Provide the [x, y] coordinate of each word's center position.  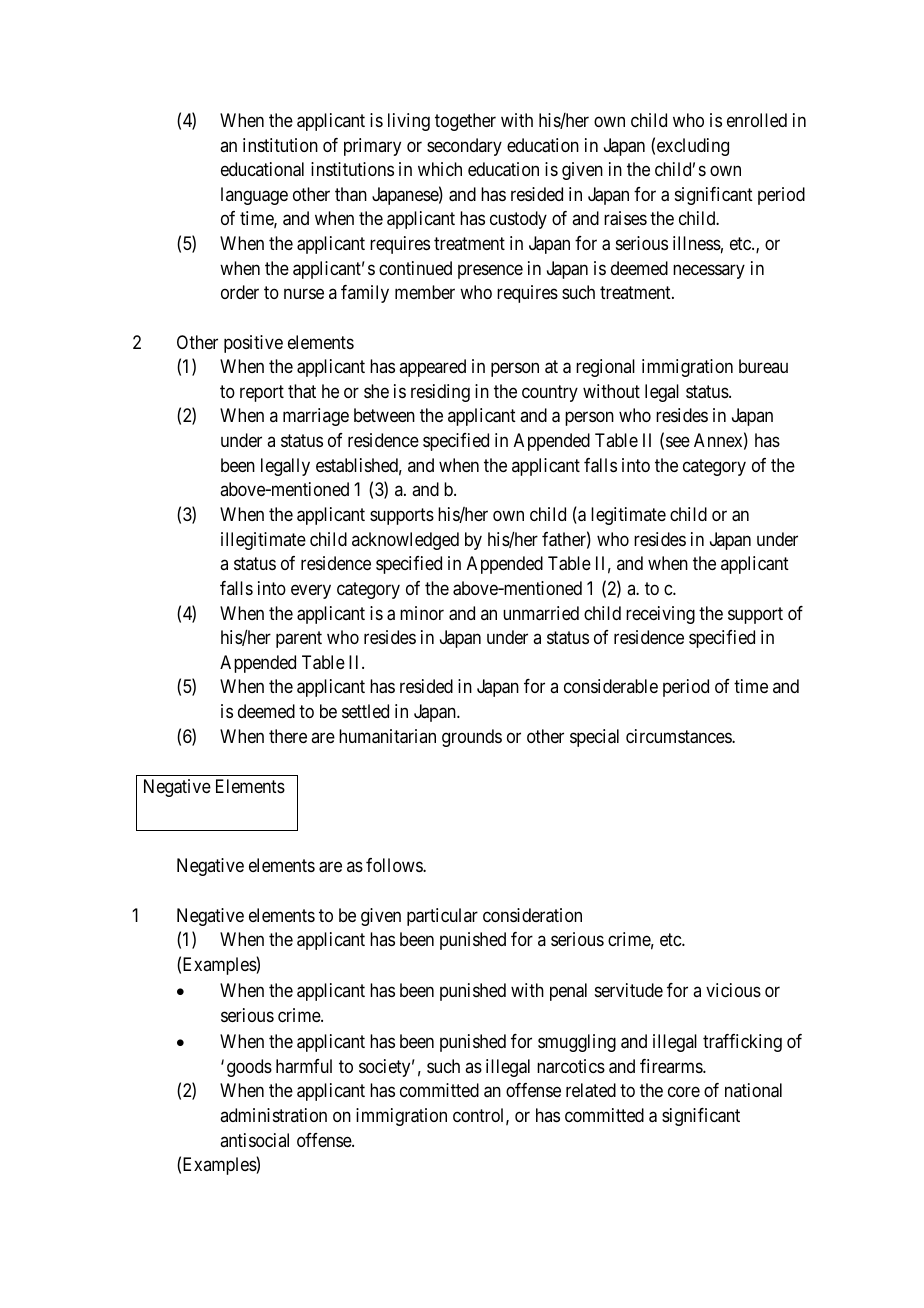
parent [299, 639]
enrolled [757, 120]
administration [273, 1115]
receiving [660, 615]
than [351, 194]
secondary [464, 147]
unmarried [541, 613]
